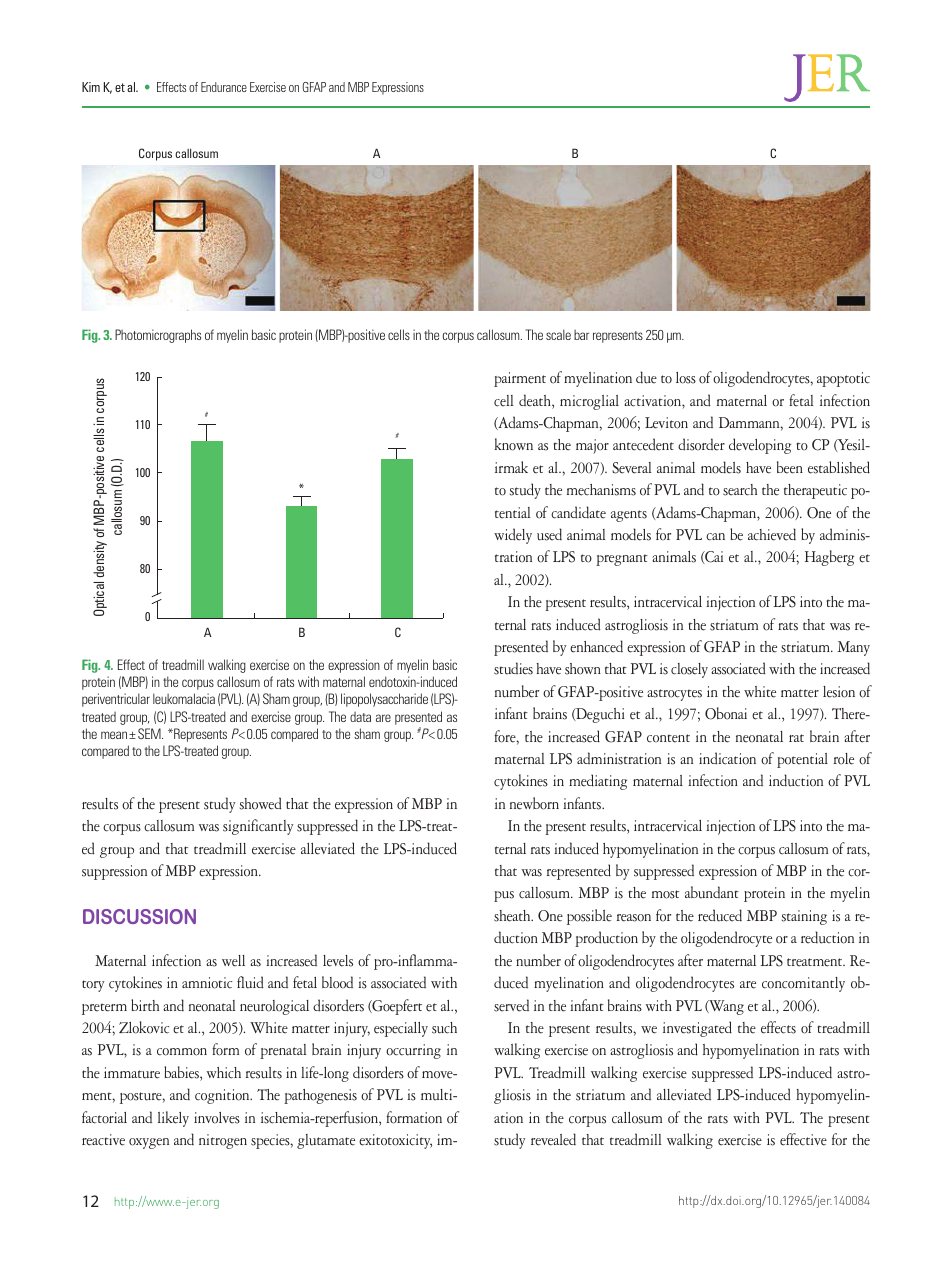 Image resolution: width=952 pixels, height=1270 pixels. Describe the element at coordinates (513, 916) in the screenshot. I see `sheath` at that location.
